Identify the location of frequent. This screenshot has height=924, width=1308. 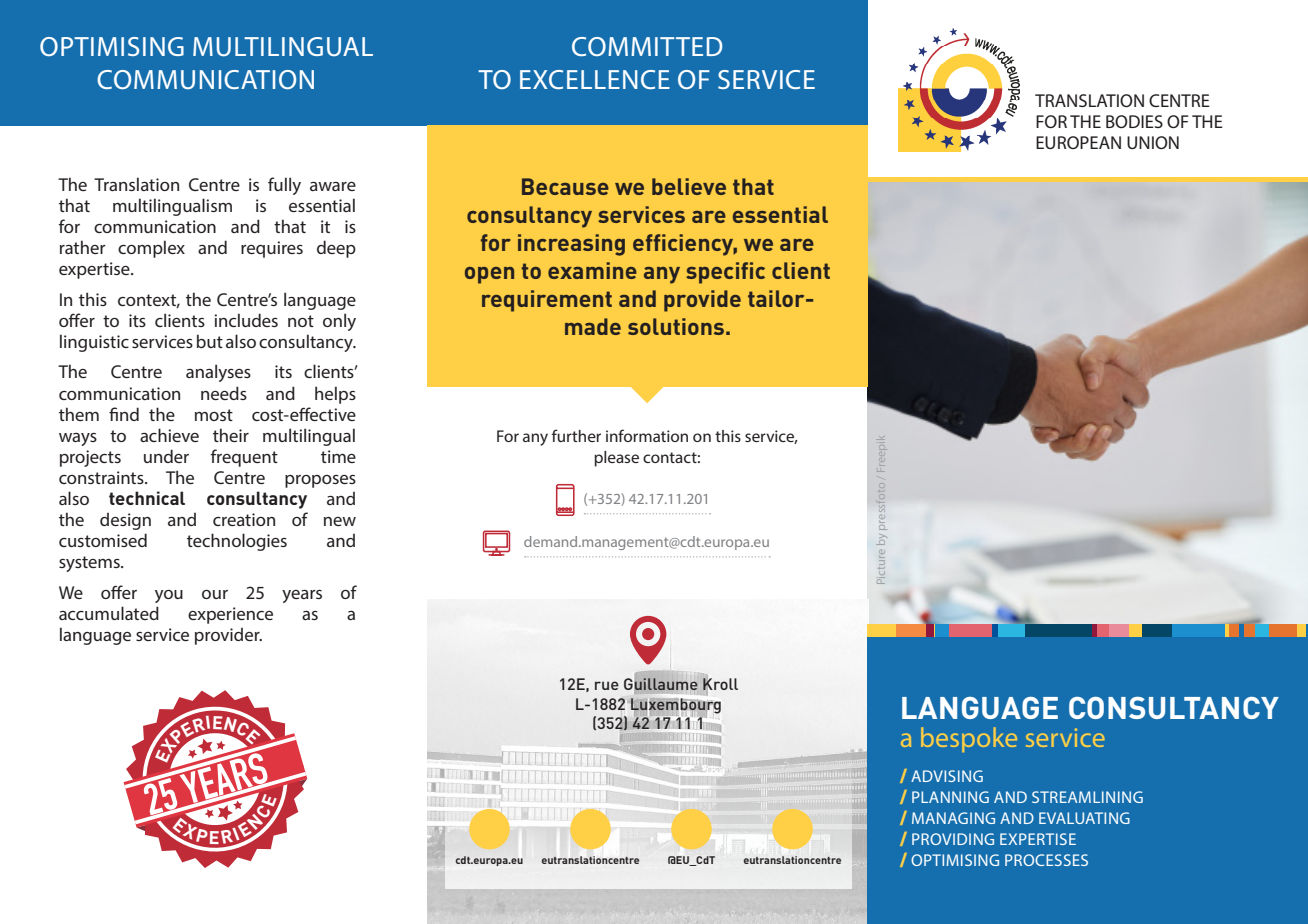
(244, 458).
